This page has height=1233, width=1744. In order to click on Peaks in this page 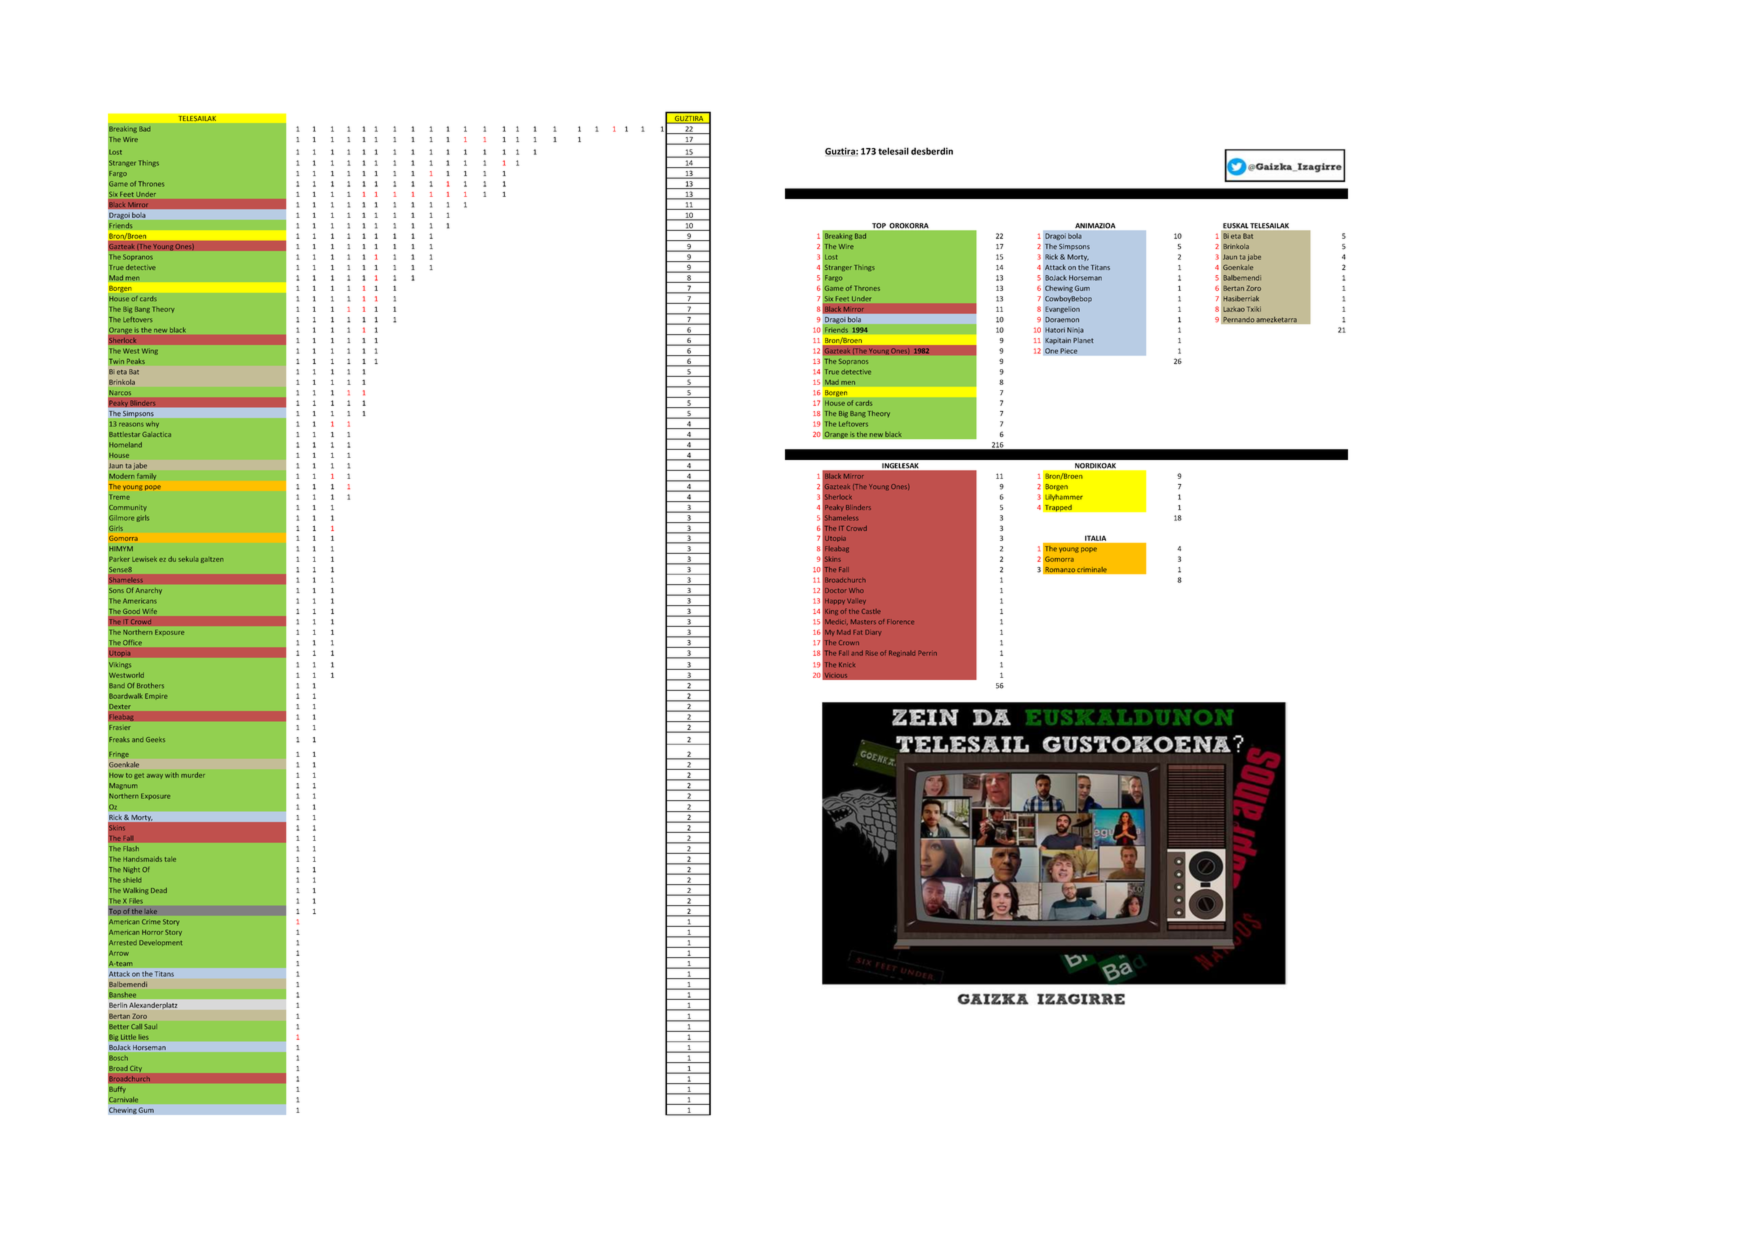, I will do `click(136, 361)`.
